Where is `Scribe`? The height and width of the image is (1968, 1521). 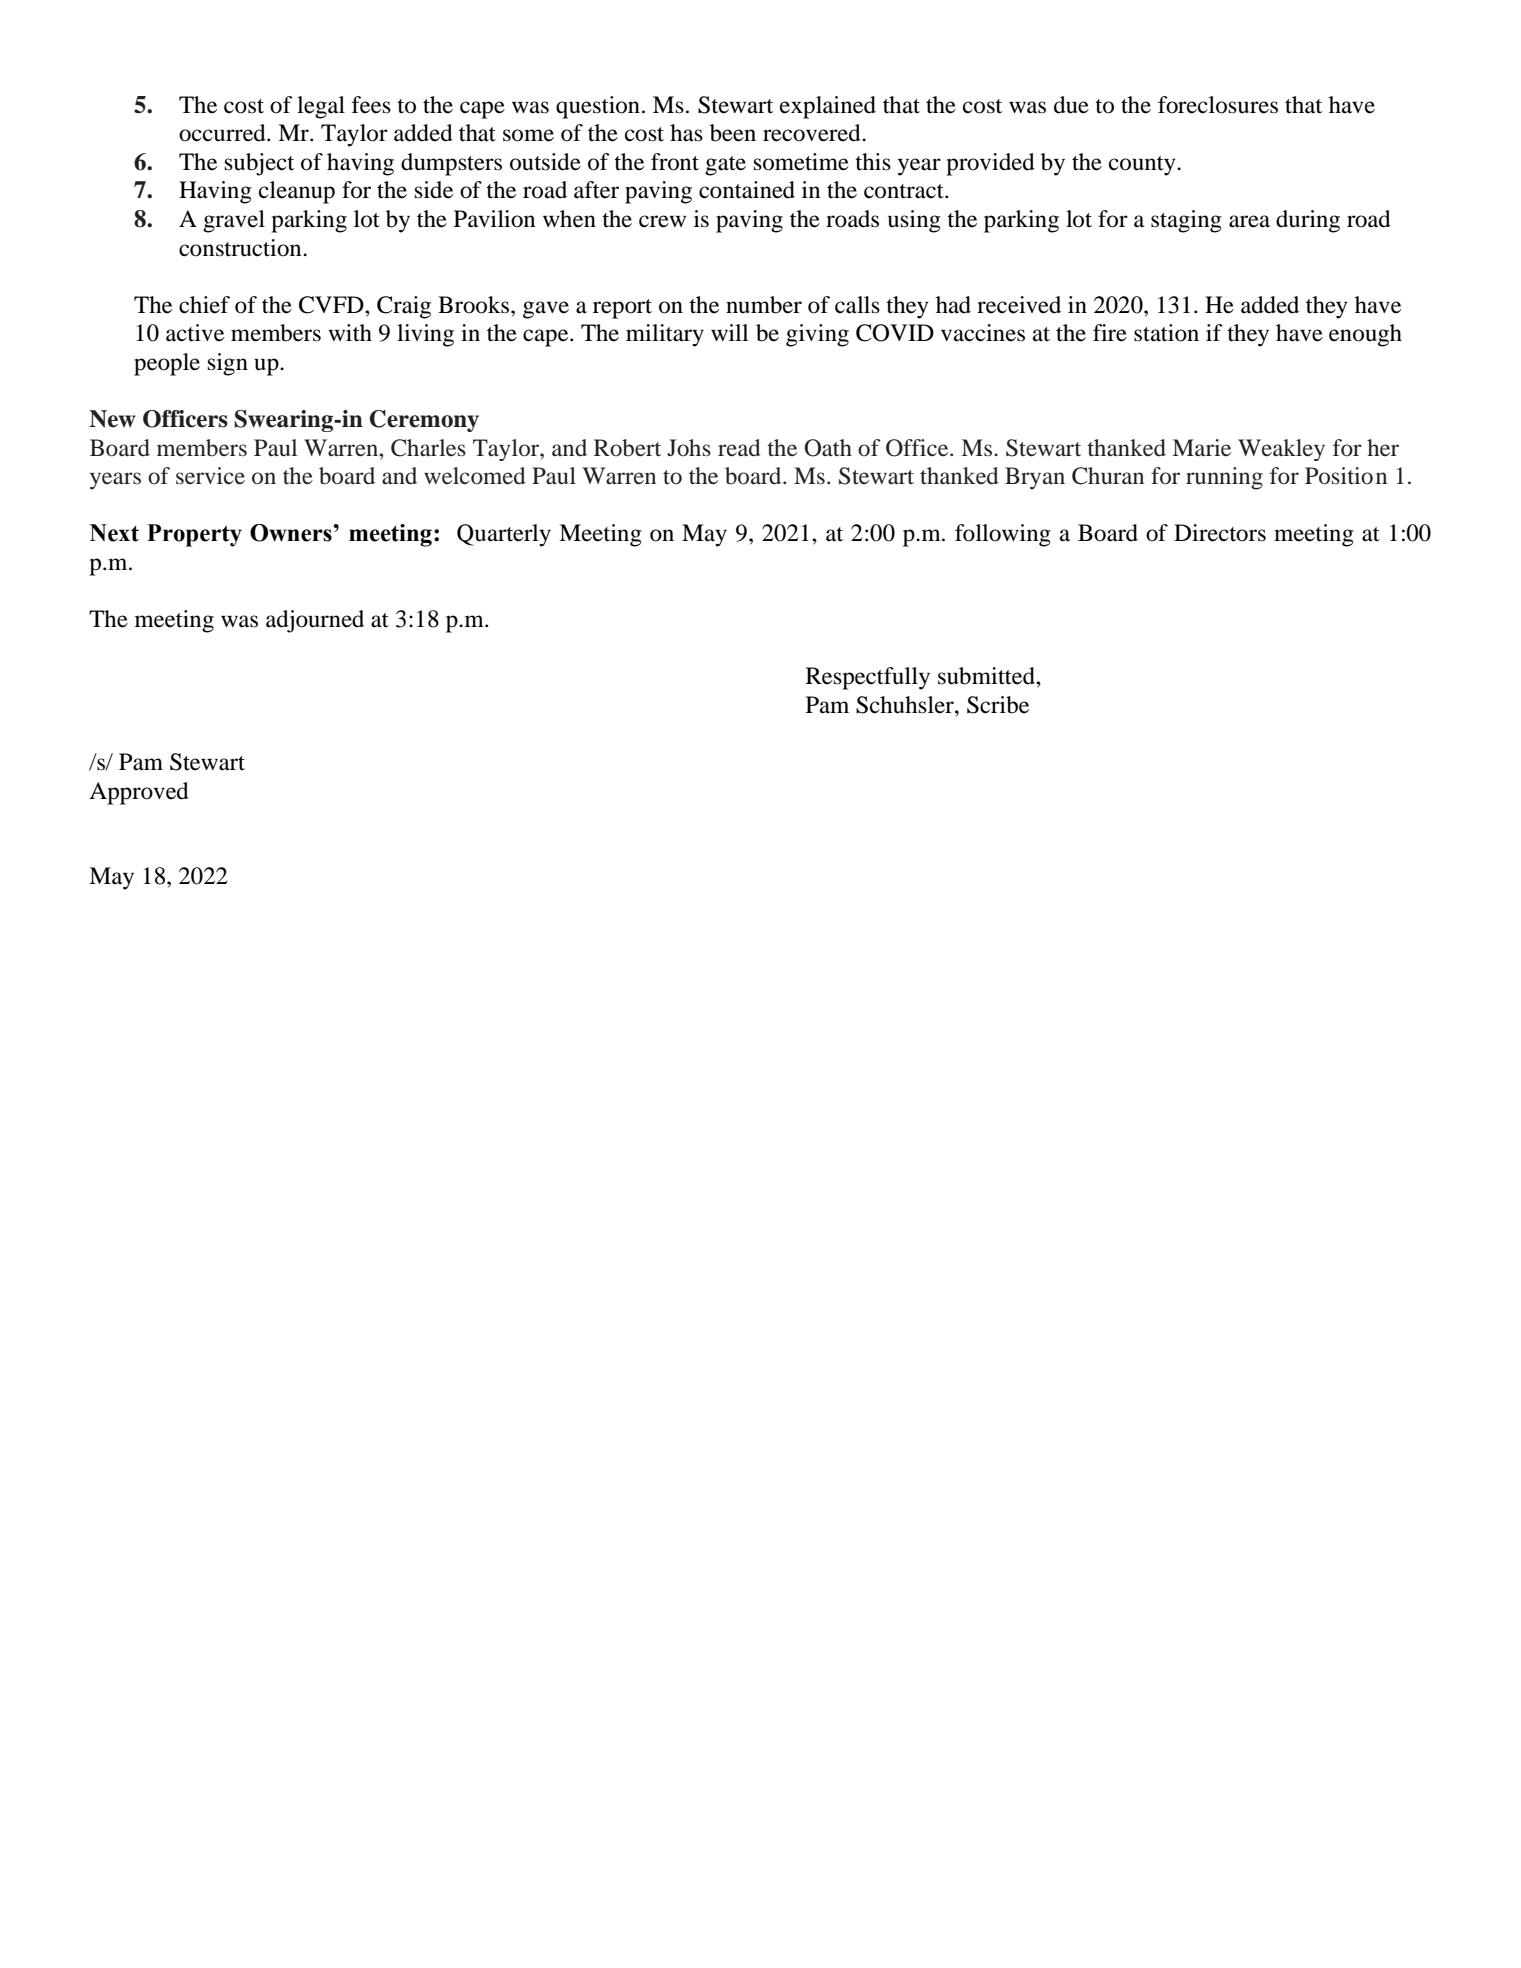 Scribe is located at coordinates (998, 705).
